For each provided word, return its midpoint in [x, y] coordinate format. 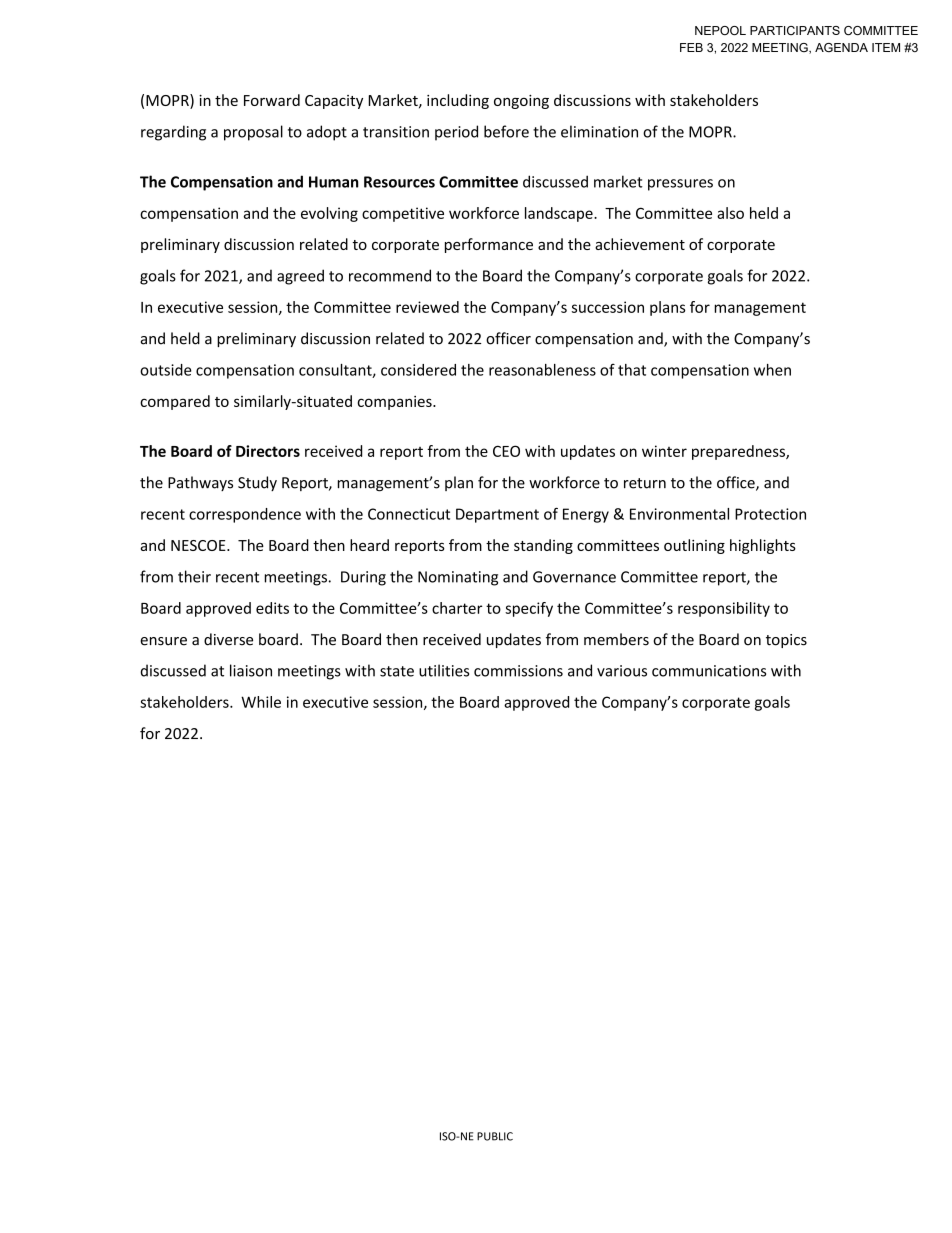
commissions [518, 671]
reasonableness [542, 370]
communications [709, 671]
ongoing [521, 102]
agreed [300, 277]
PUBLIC [495, 1136]
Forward [272, 100]
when [772, 370]
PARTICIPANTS [795, 30]
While [261, 702]
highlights [763, 546]
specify [529, 609]
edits [272, 608]
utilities [444, 670]
